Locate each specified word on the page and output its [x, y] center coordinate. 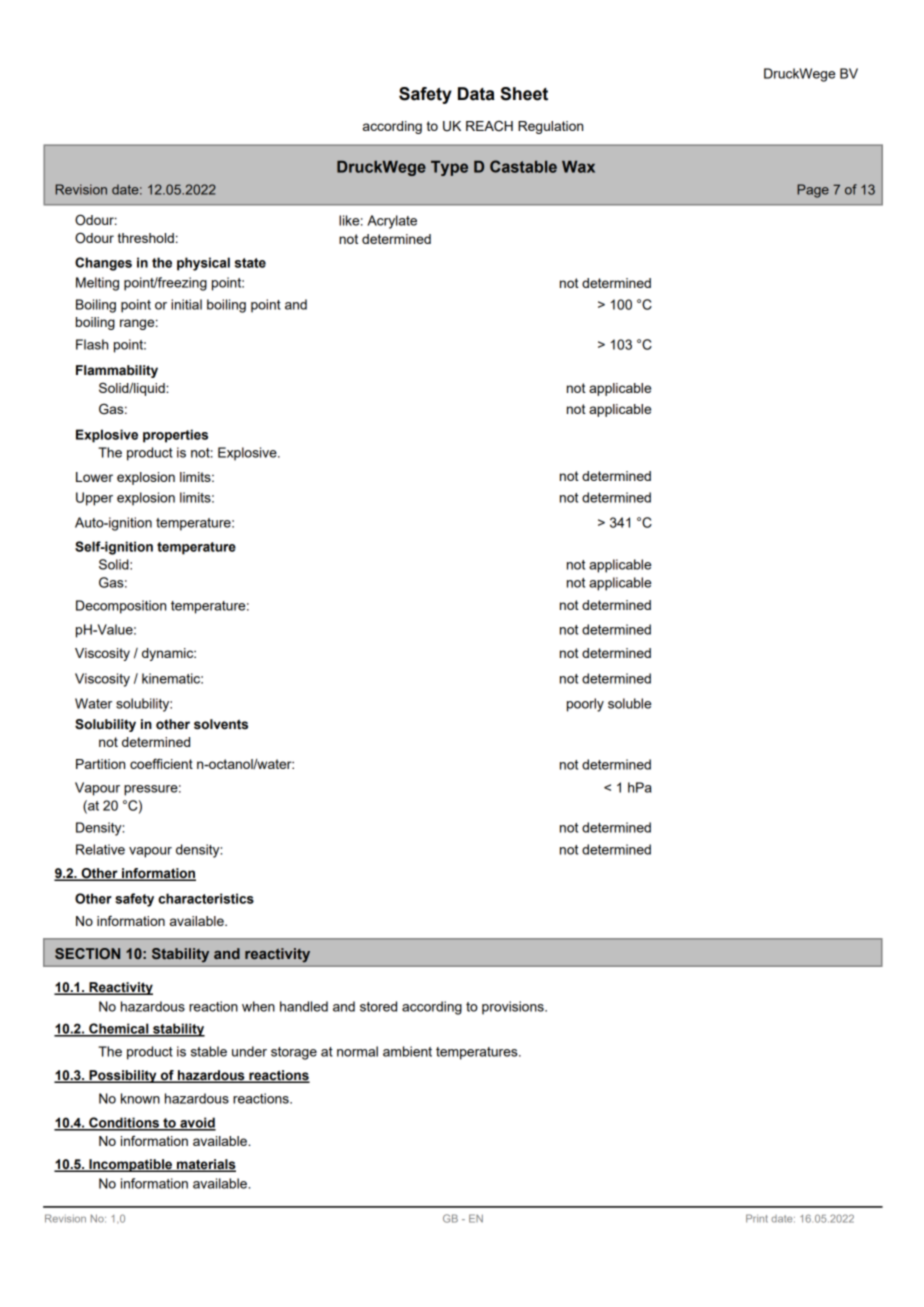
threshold [146, 238]
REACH [489, 126]
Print [757, 1218]
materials [205, 1165]
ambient [407, 1051]
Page [813, 191]
